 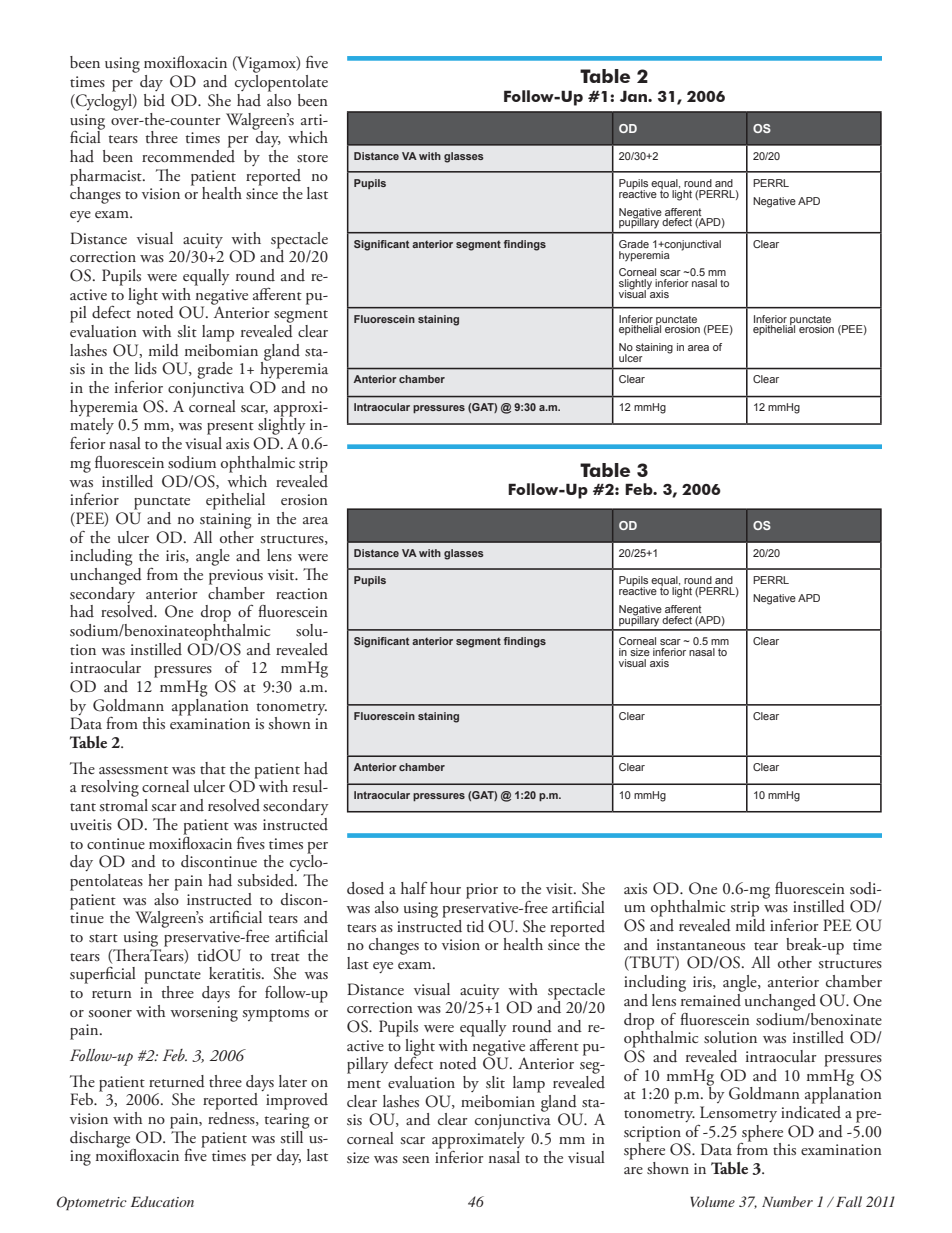 I want to click on lids, so click(x=146, y=368).
